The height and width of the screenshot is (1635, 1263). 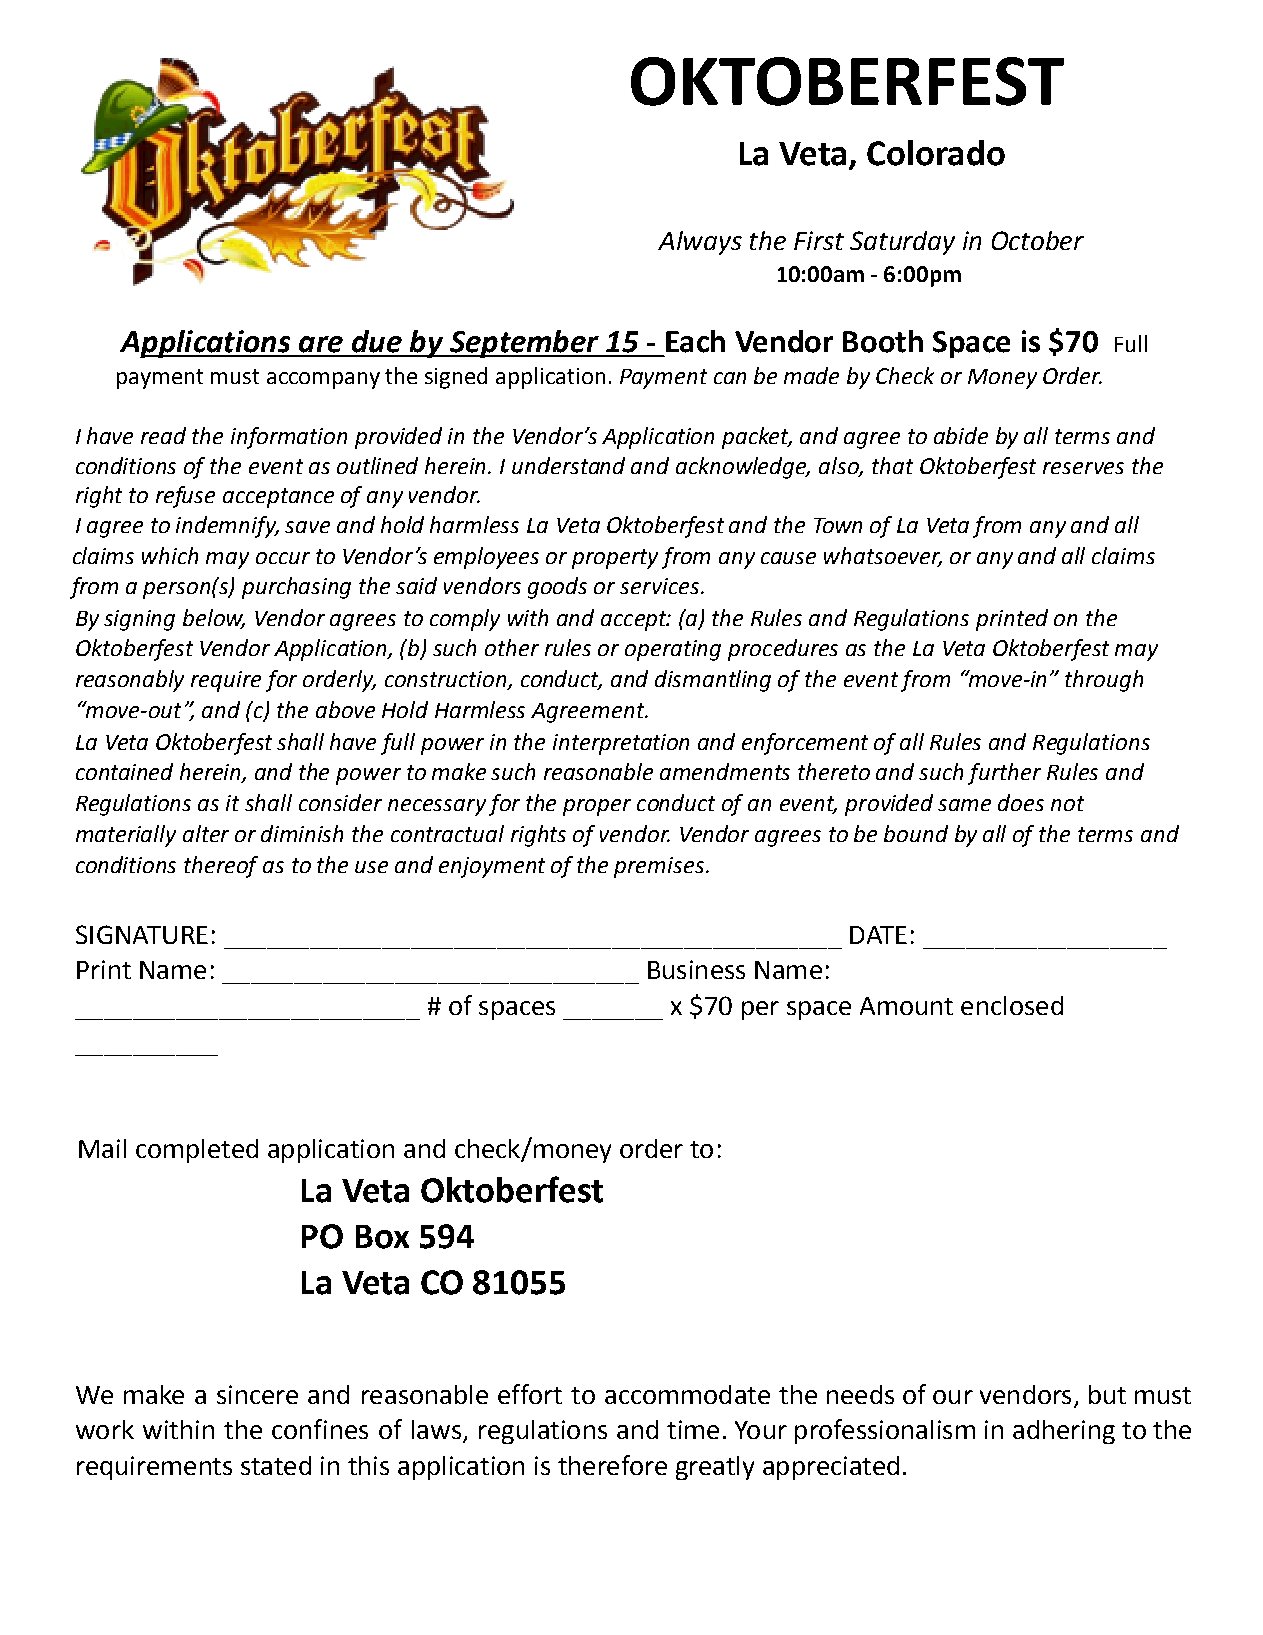 I want to click on Always, so click(x=700, y=243).
